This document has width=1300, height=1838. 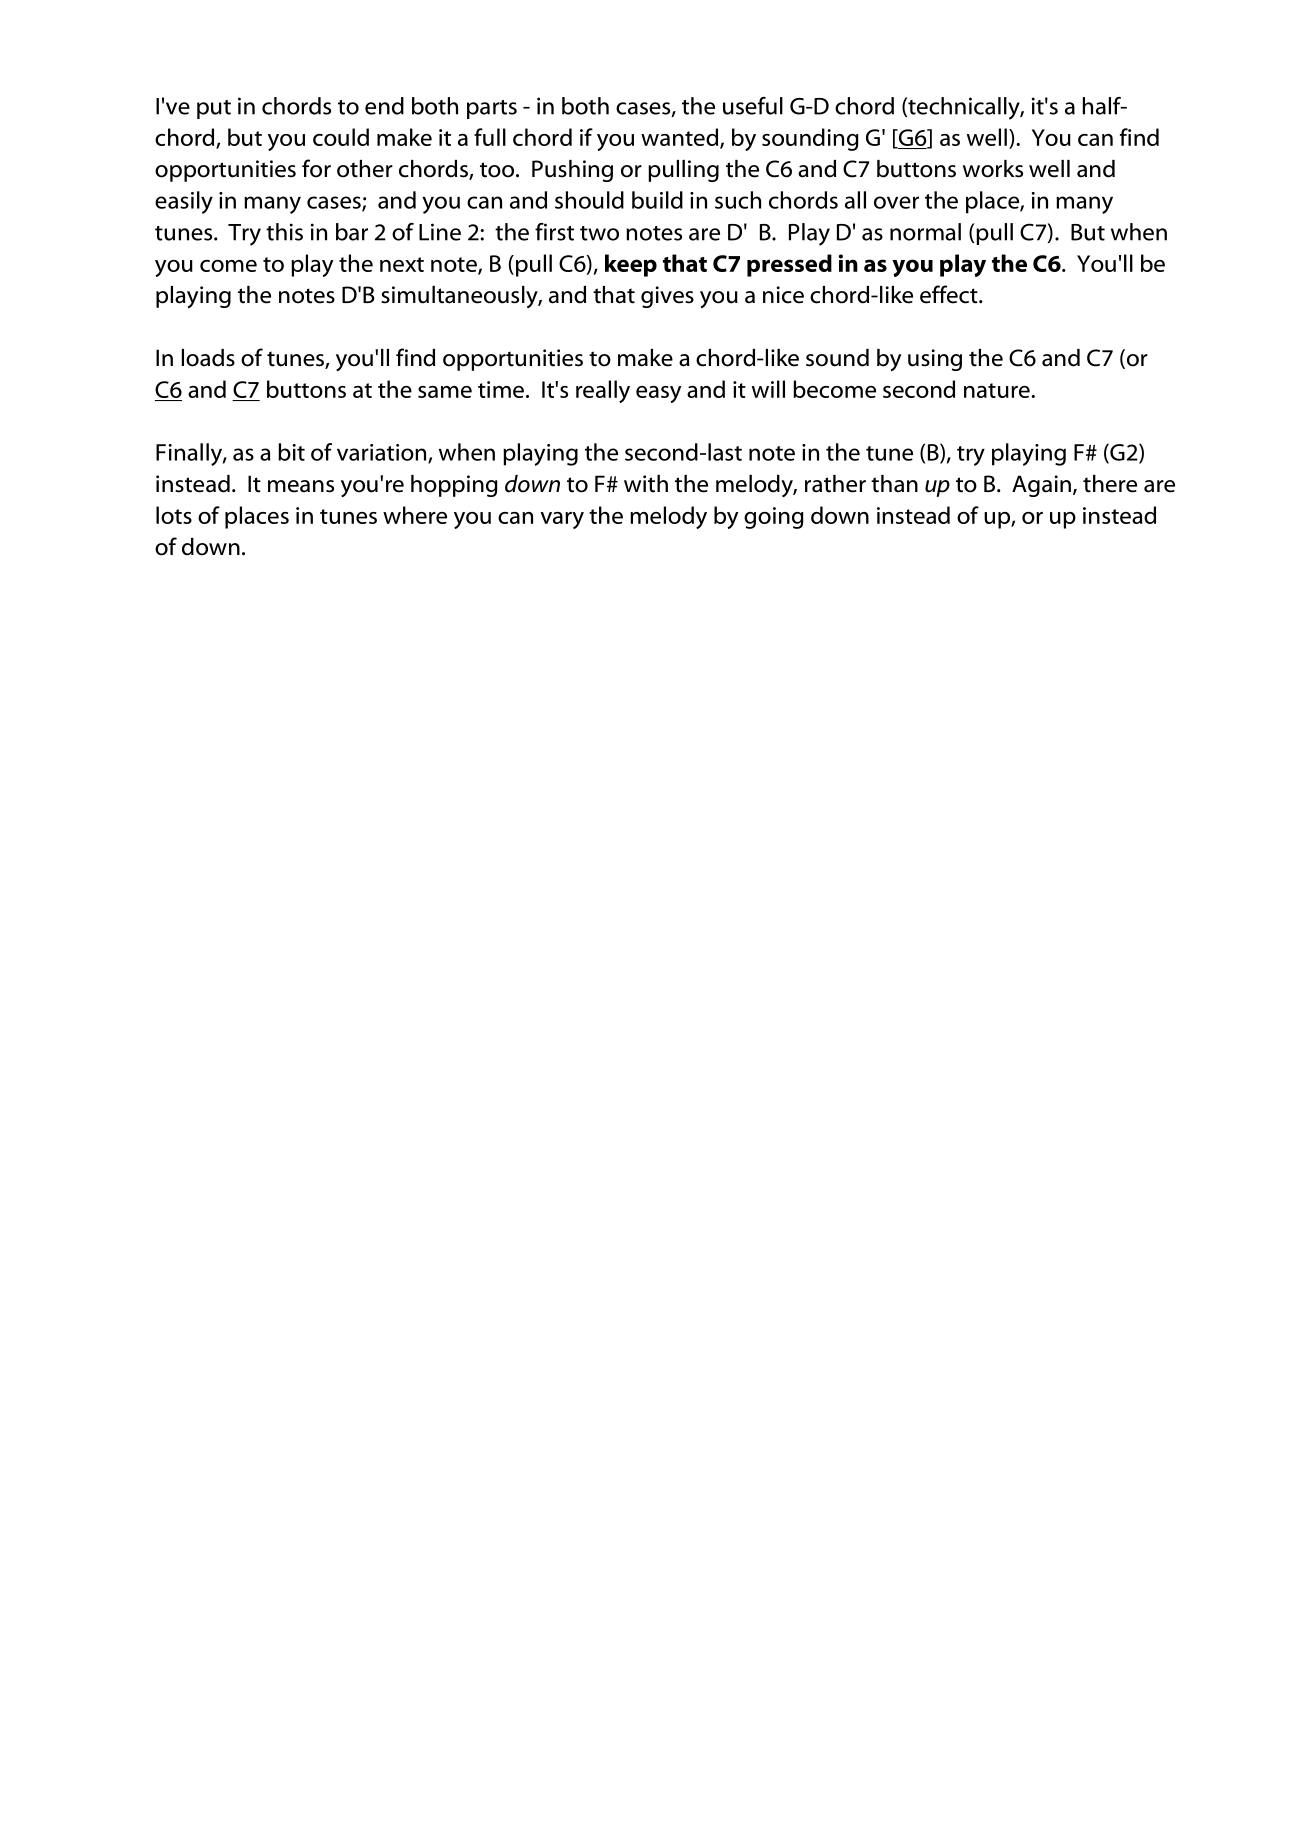 What do you see at coordinates (667, 297) in the document?
I see `gives` at bounding box center [667, 297].
